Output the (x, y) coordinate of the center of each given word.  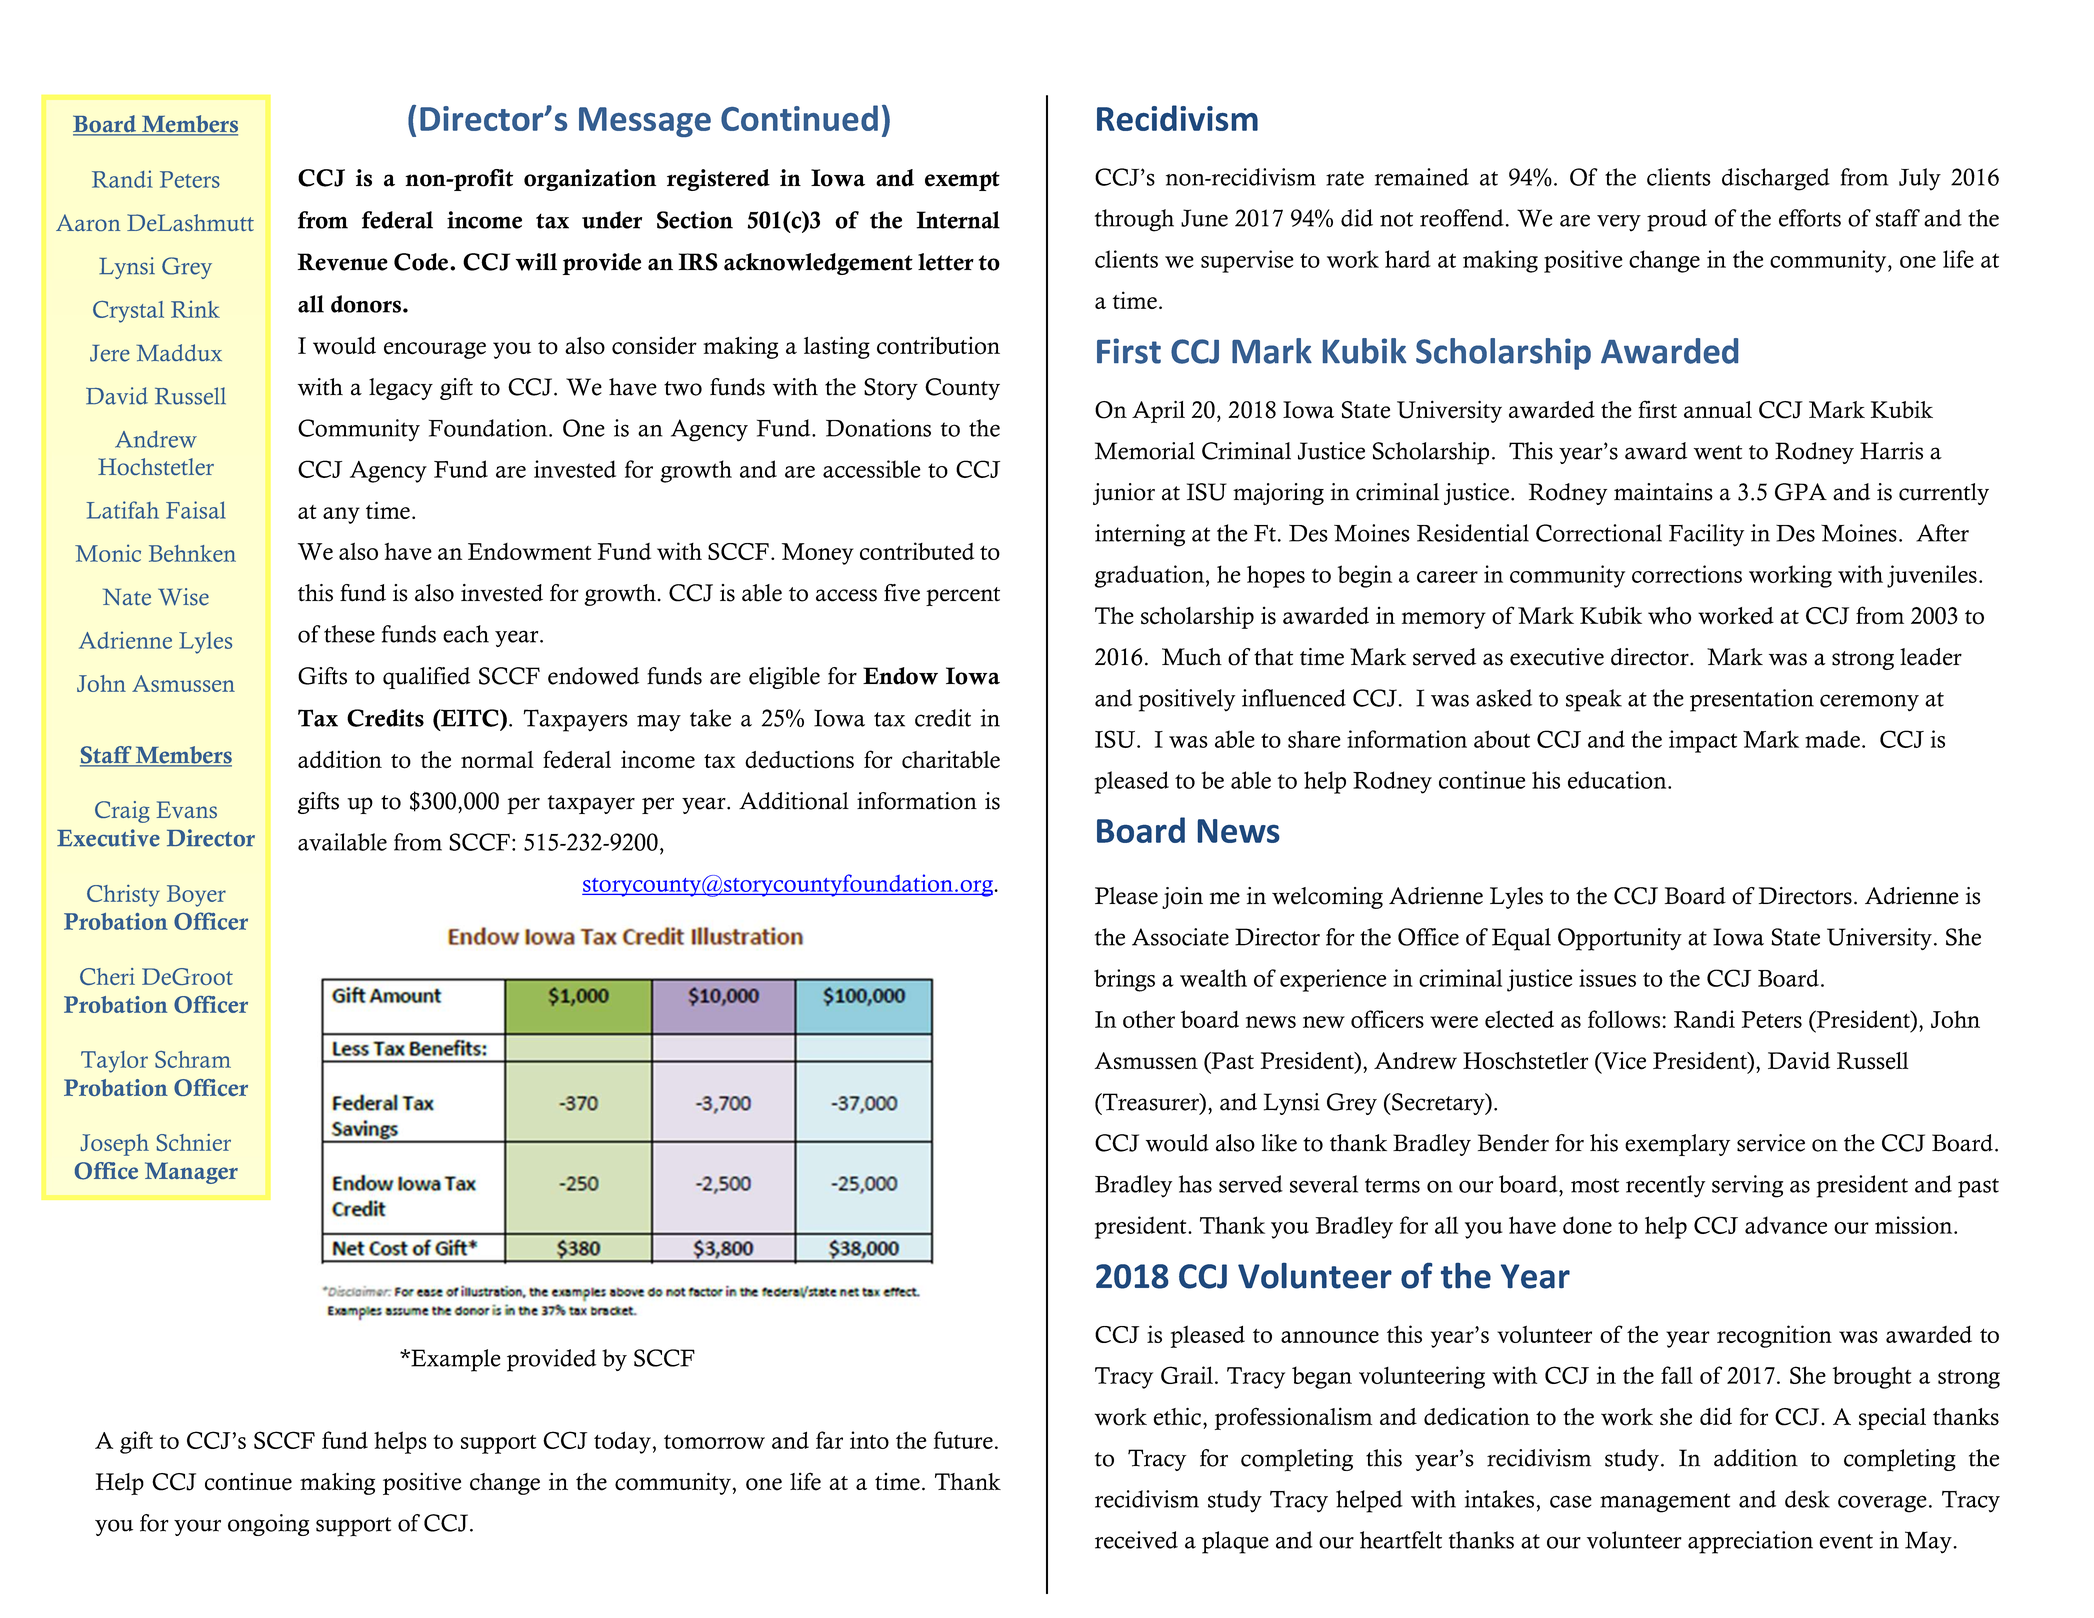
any (341, 515)
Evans (187, 809)
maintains (1663, 492)
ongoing (268, 1525)
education (1618, 780)
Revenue (343, 262)
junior (1124, 494)
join (1182, 898)
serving (1747, 1186)
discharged (1776, 179)
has (1195, 1184)
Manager (191, 1173)
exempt (962, 181)
